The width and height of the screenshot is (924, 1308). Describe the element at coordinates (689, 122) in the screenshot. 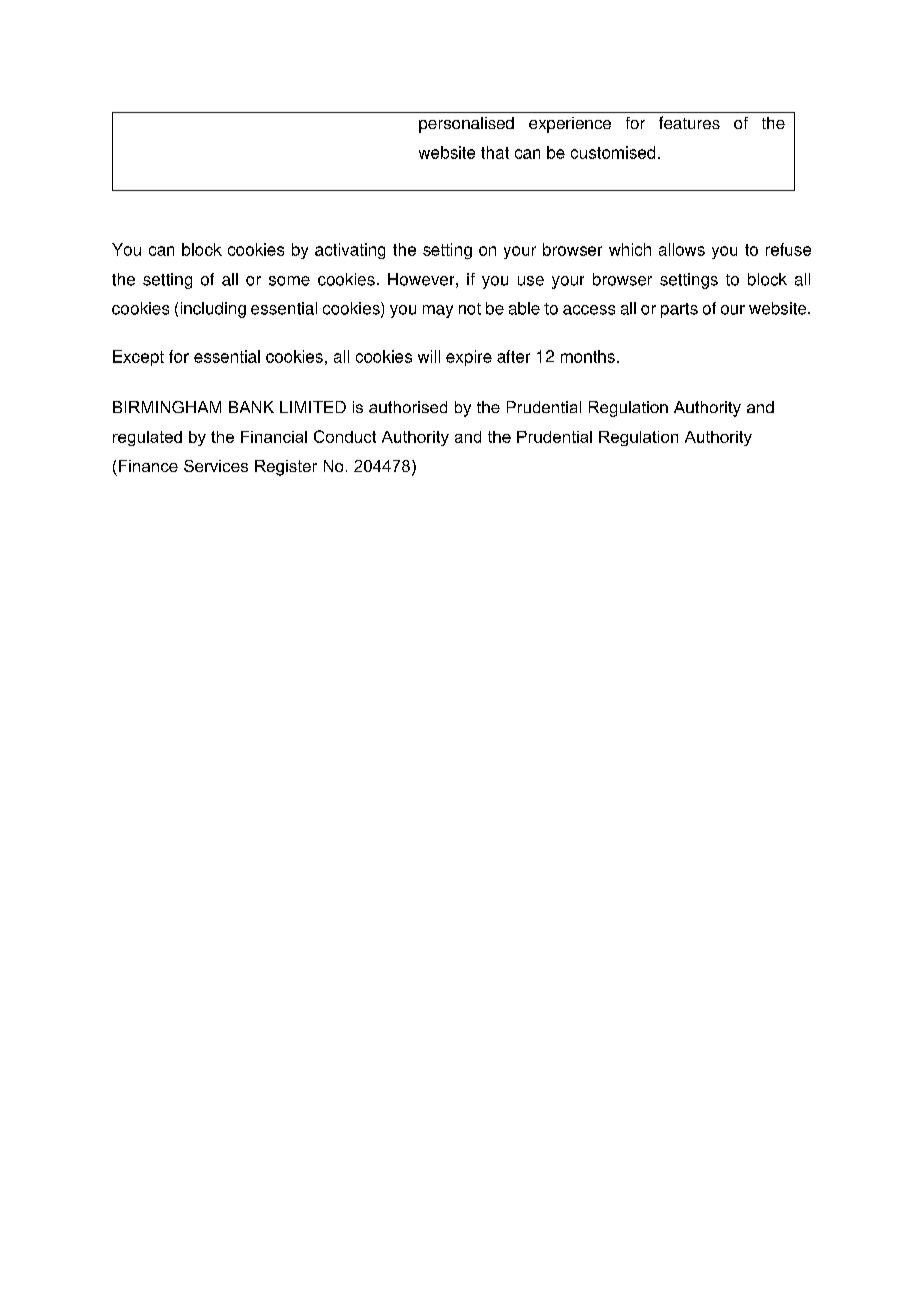

I see `features` at that location.
